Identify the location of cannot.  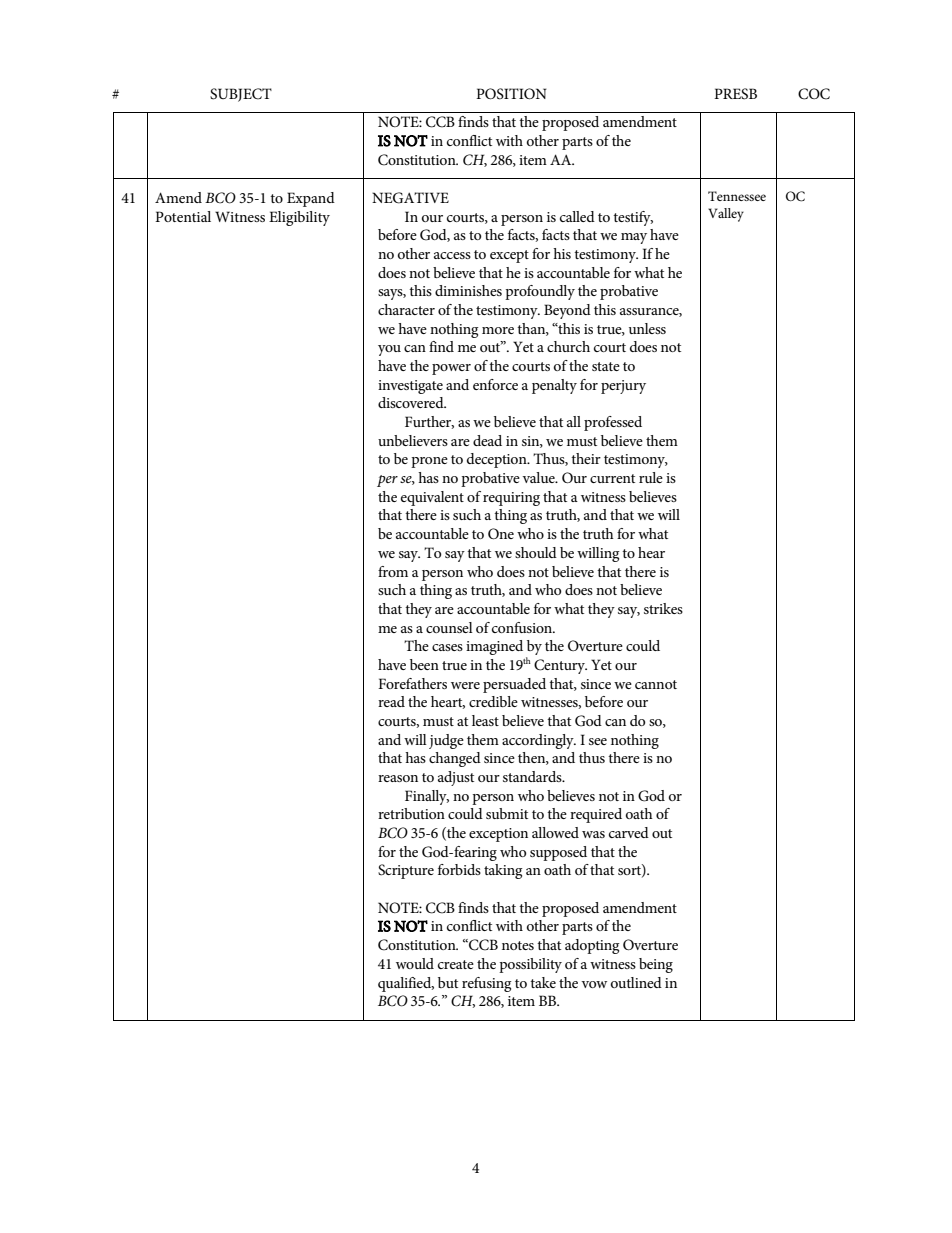
(656, 684).
